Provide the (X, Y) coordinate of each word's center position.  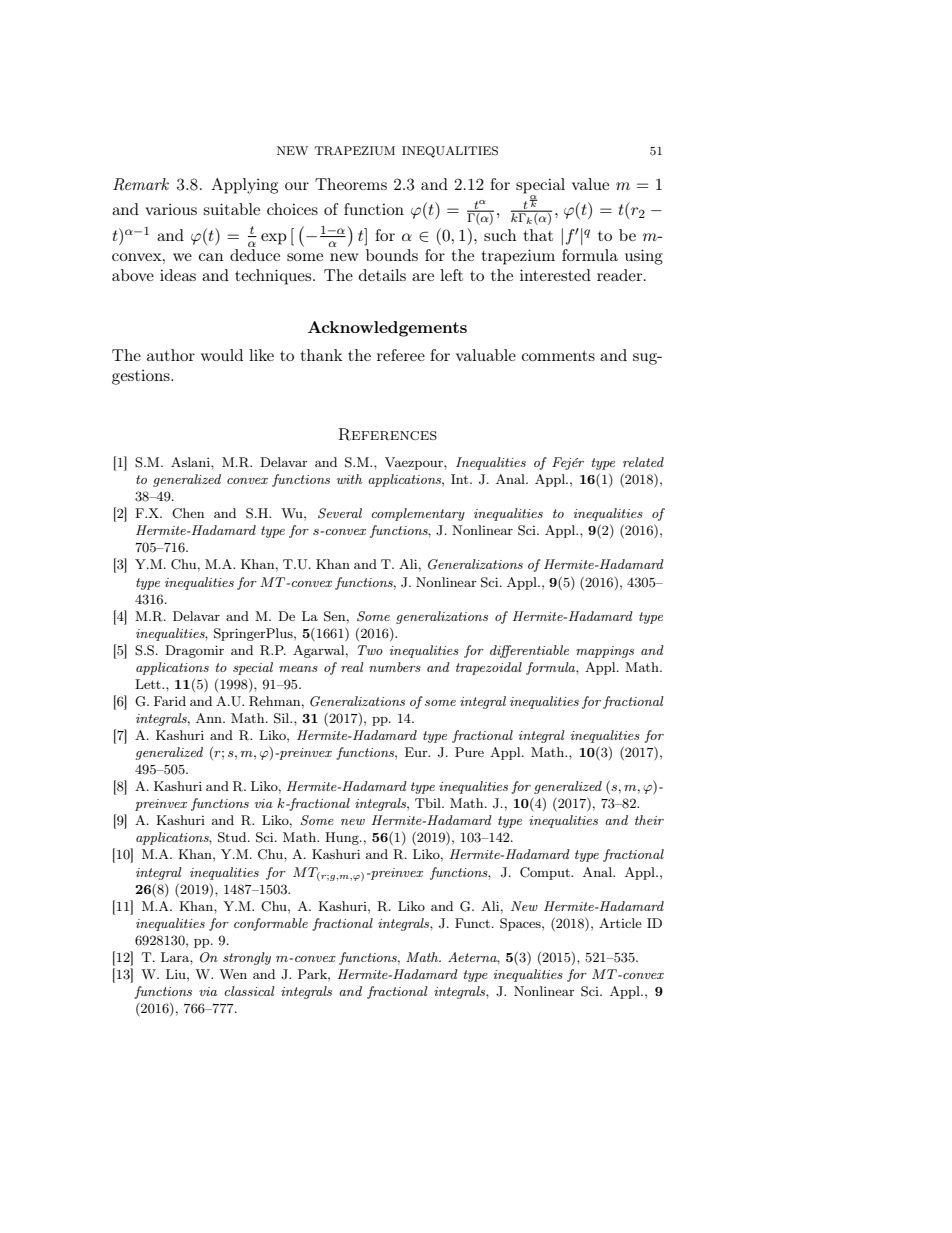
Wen (233, 974)
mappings (605, 652)
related (643, 462)
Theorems (351, 184)
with (349, 479)
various (171, 209)
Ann (210, 718)
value (590, 184)
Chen (188, 513)
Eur (417, 752)
